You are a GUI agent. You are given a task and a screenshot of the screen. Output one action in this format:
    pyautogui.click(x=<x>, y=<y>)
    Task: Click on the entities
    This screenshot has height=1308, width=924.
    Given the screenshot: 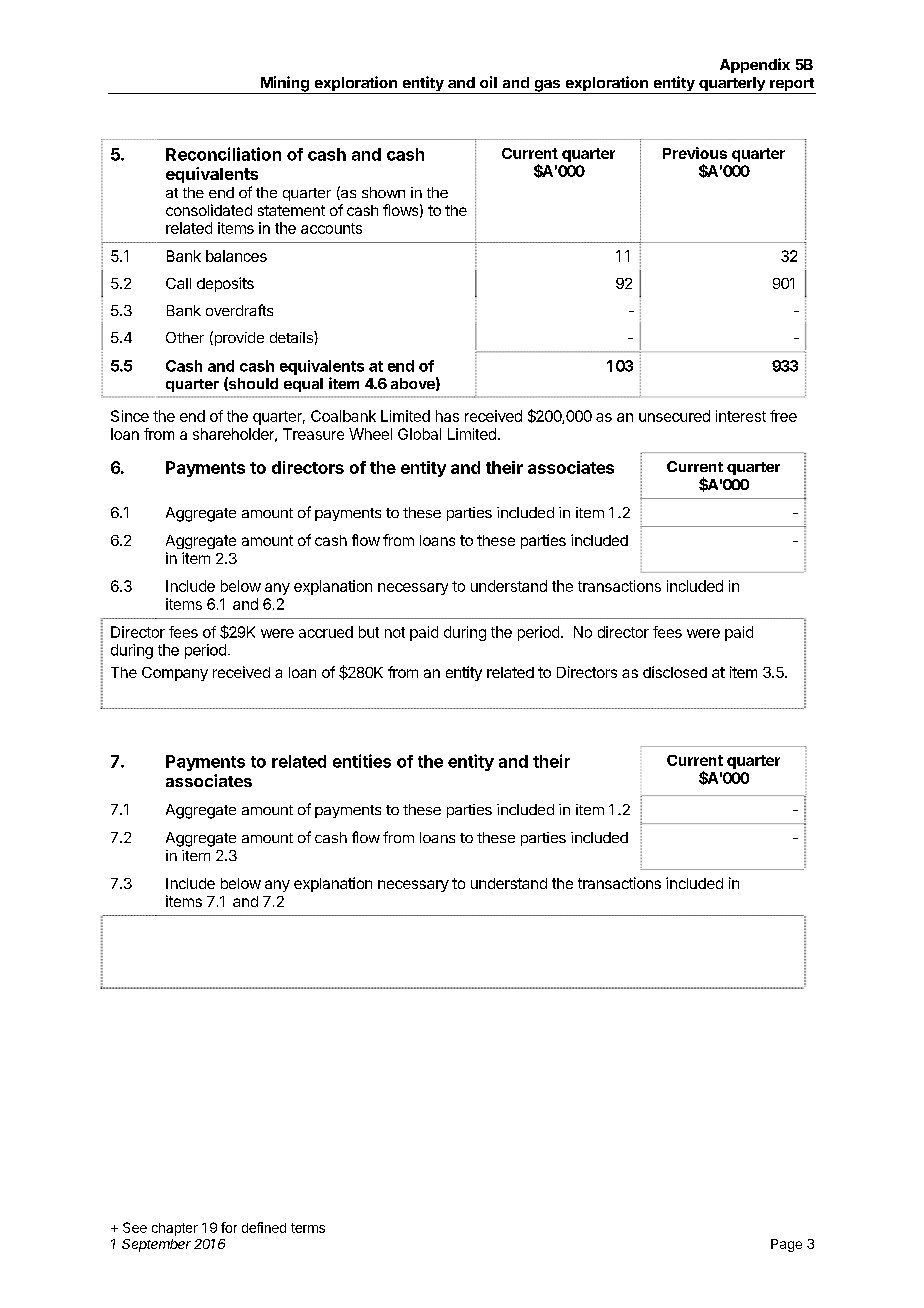 What is the action you would take?
    pyautogui.click(x=362, y=761)
